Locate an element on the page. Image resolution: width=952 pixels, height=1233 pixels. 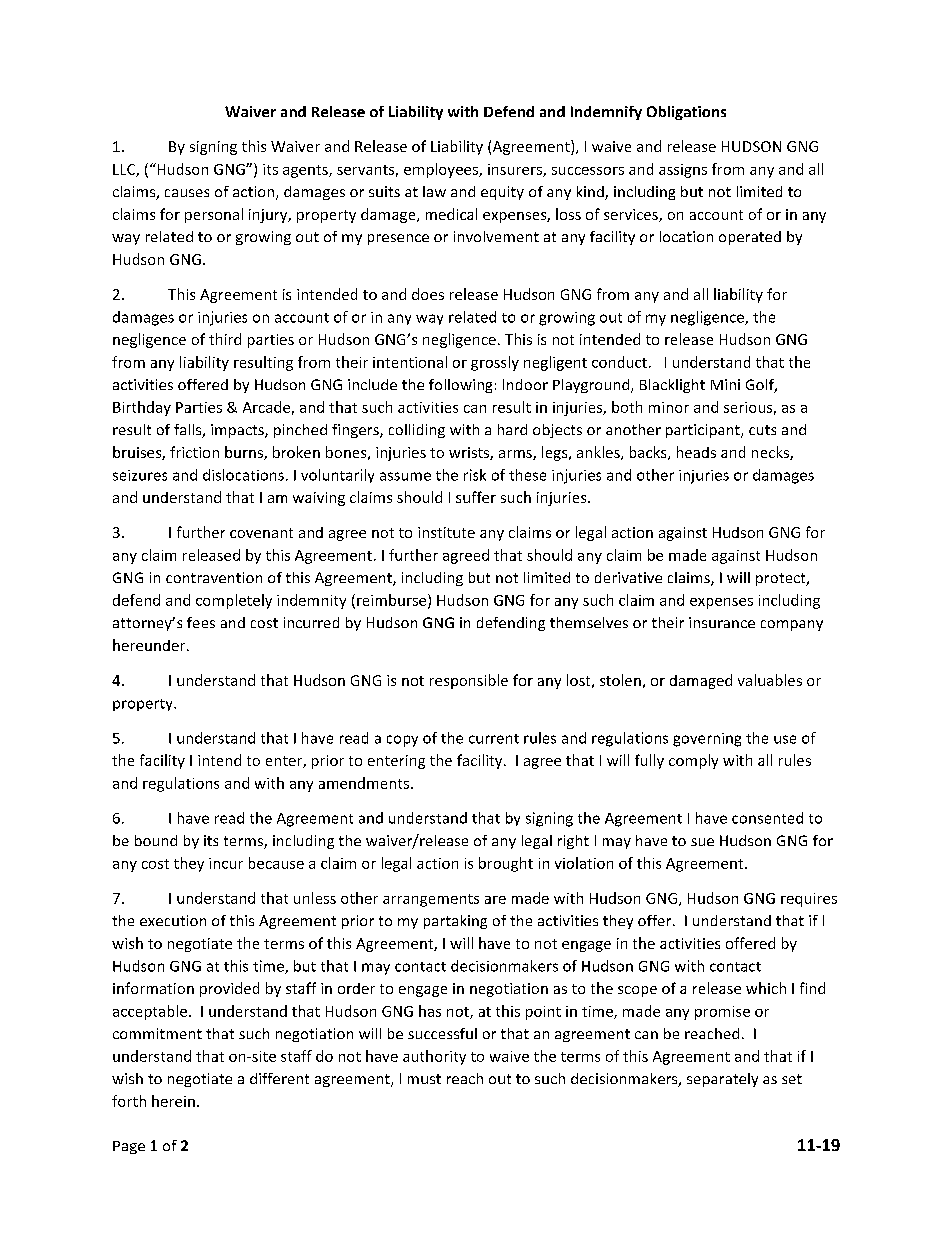
responsible is located at coordinates (469, 681).
